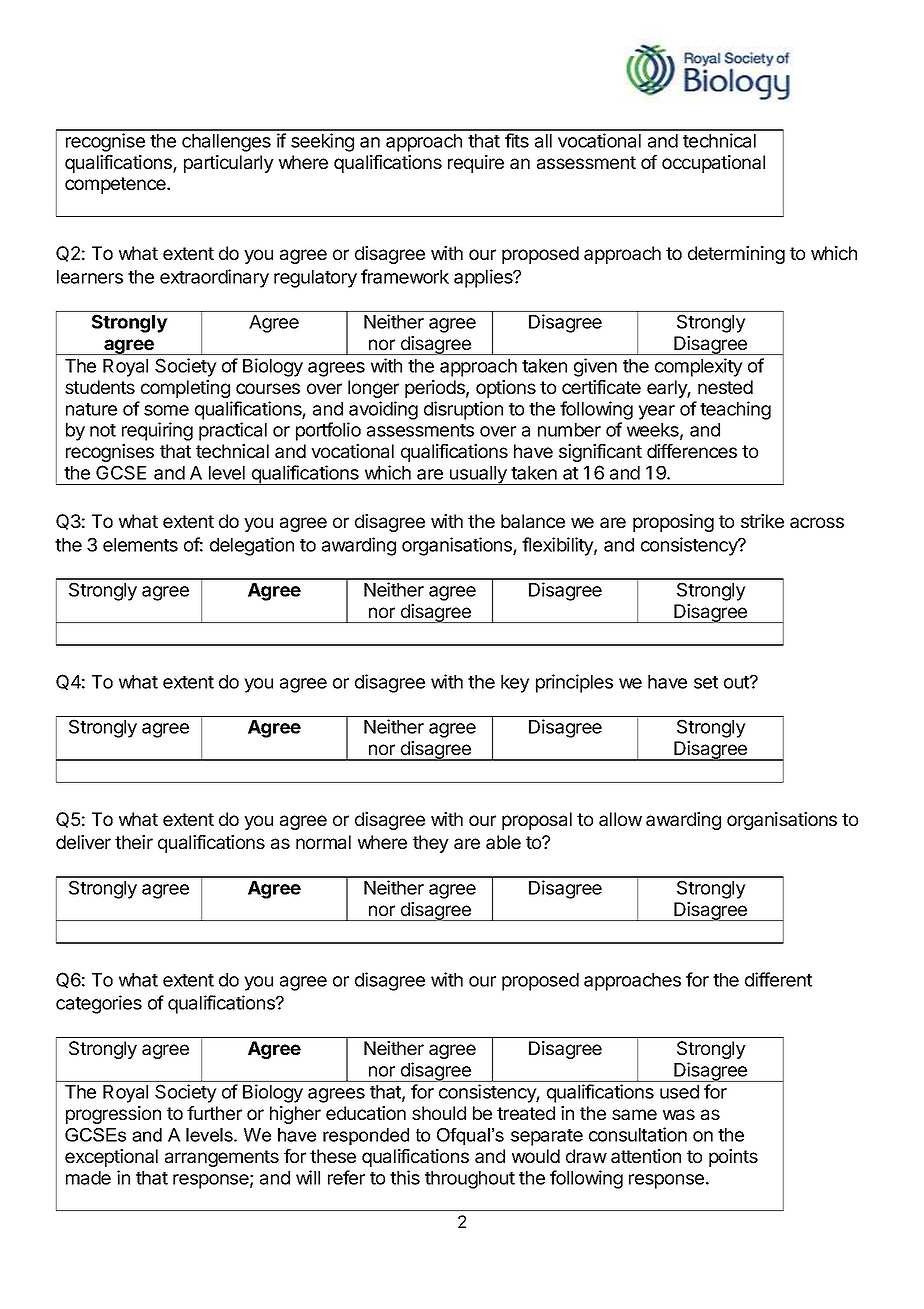  What do you see at coordinates (431, 844) in the screenshot?
I see `they` at bounding box center [431, 844].
